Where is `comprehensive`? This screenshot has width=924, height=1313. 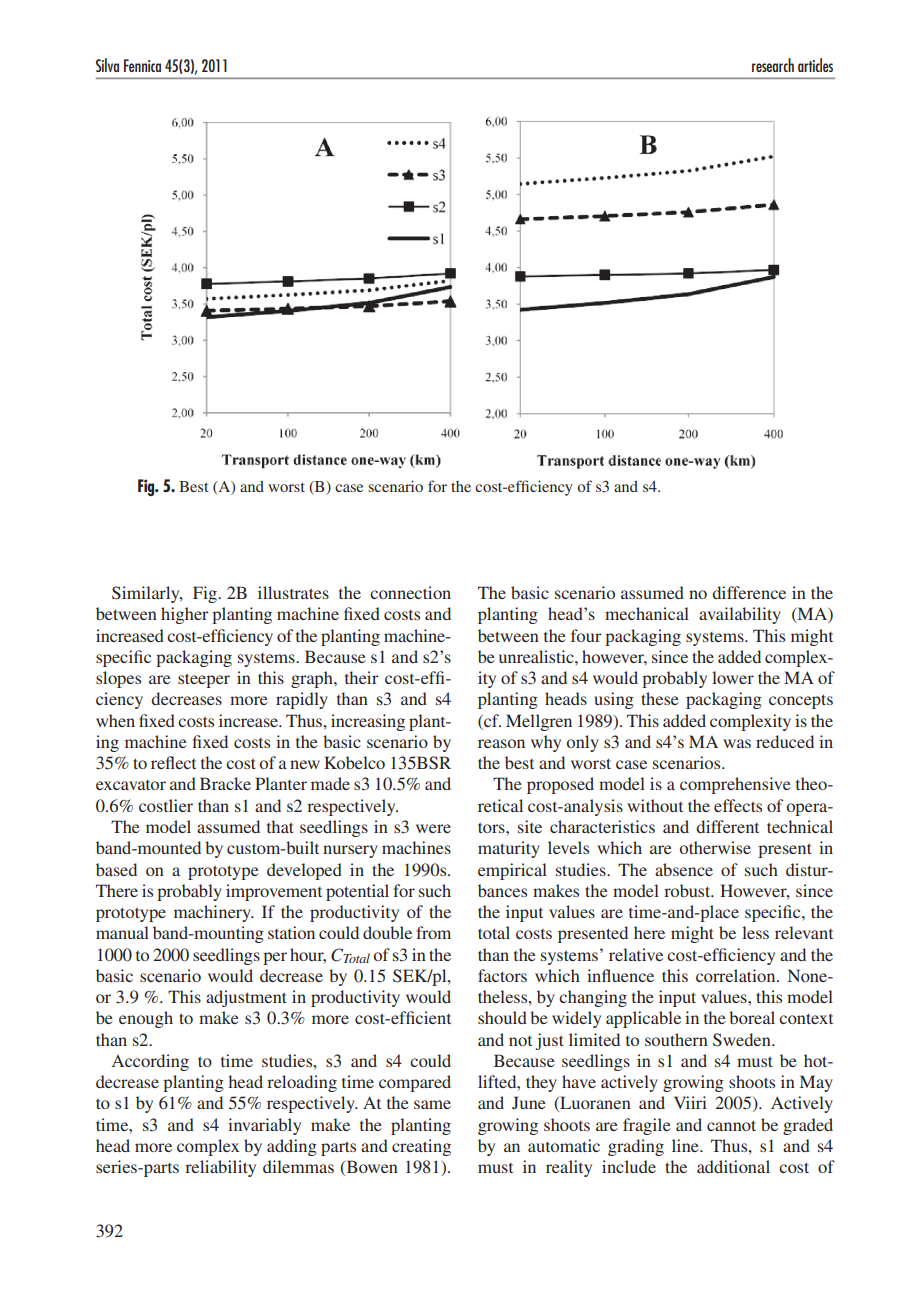 comprehensive is located at coordinates (735, 785).
